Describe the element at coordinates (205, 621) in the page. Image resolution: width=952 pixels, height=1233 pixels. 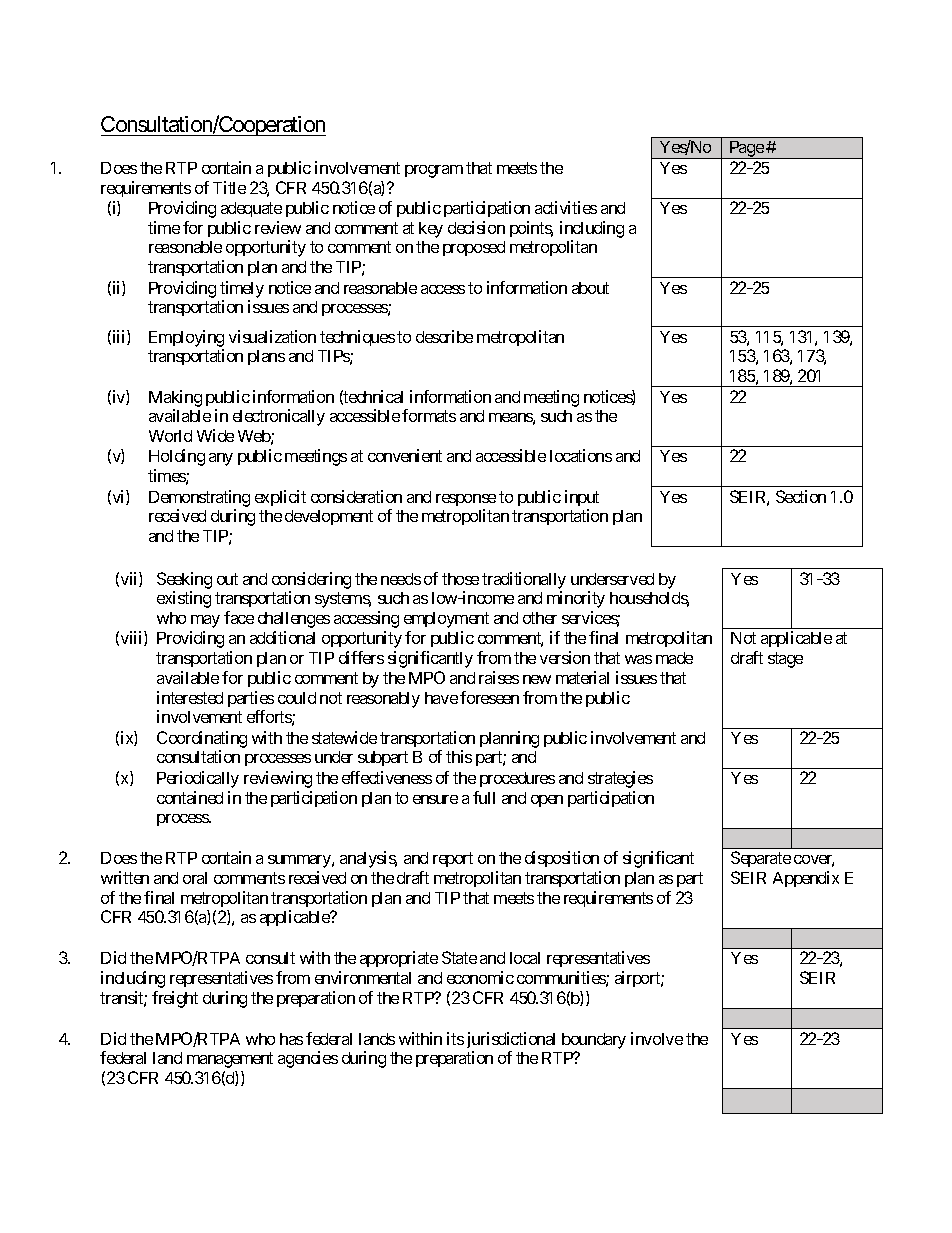
I see `may` at that location.
